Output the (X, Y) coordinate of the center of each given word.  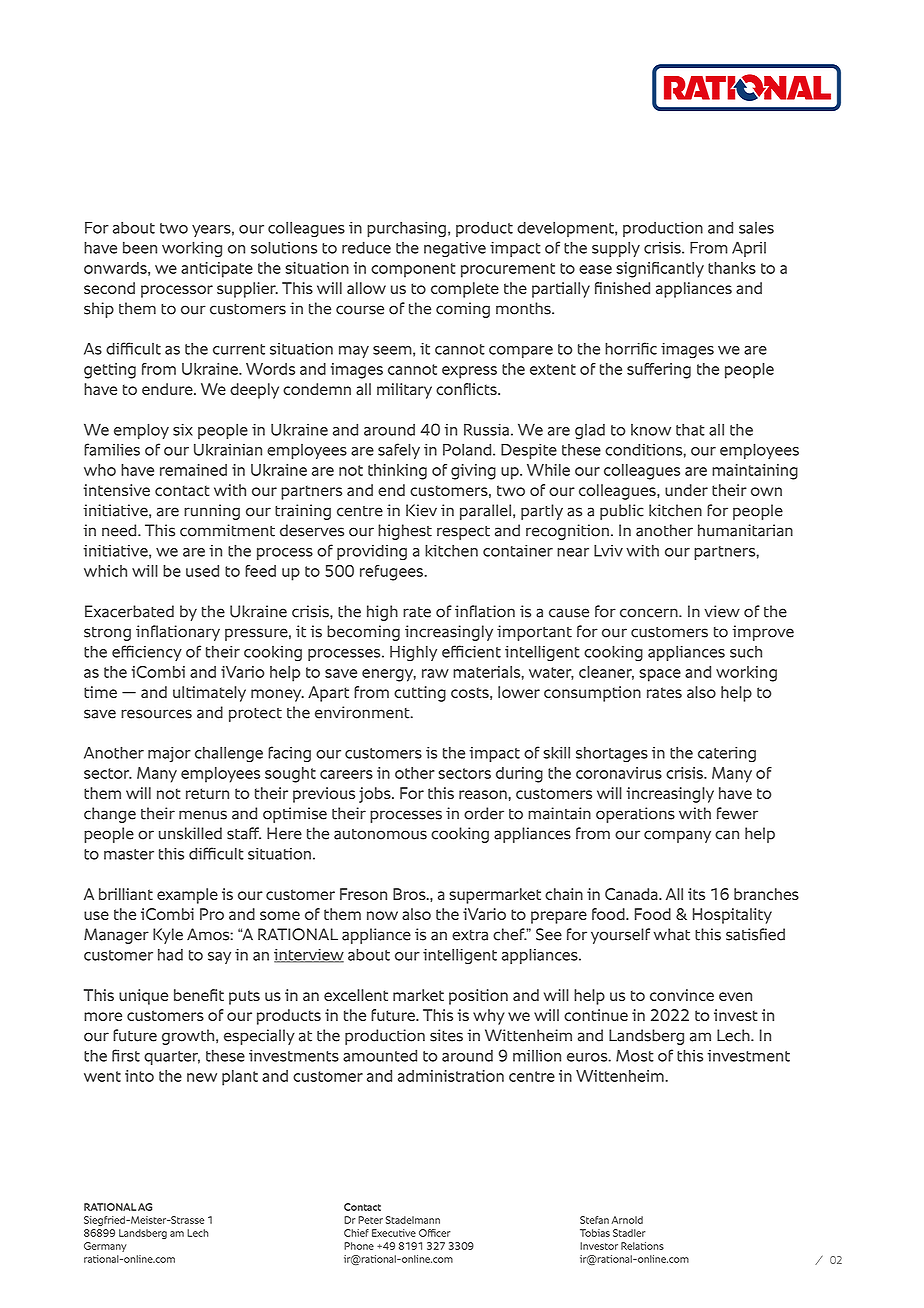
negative (455, 249)
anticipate (217, 270)
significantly (660, 270)
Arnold (627, 1220)
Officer (435, 1233)
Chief (356, 1233)
